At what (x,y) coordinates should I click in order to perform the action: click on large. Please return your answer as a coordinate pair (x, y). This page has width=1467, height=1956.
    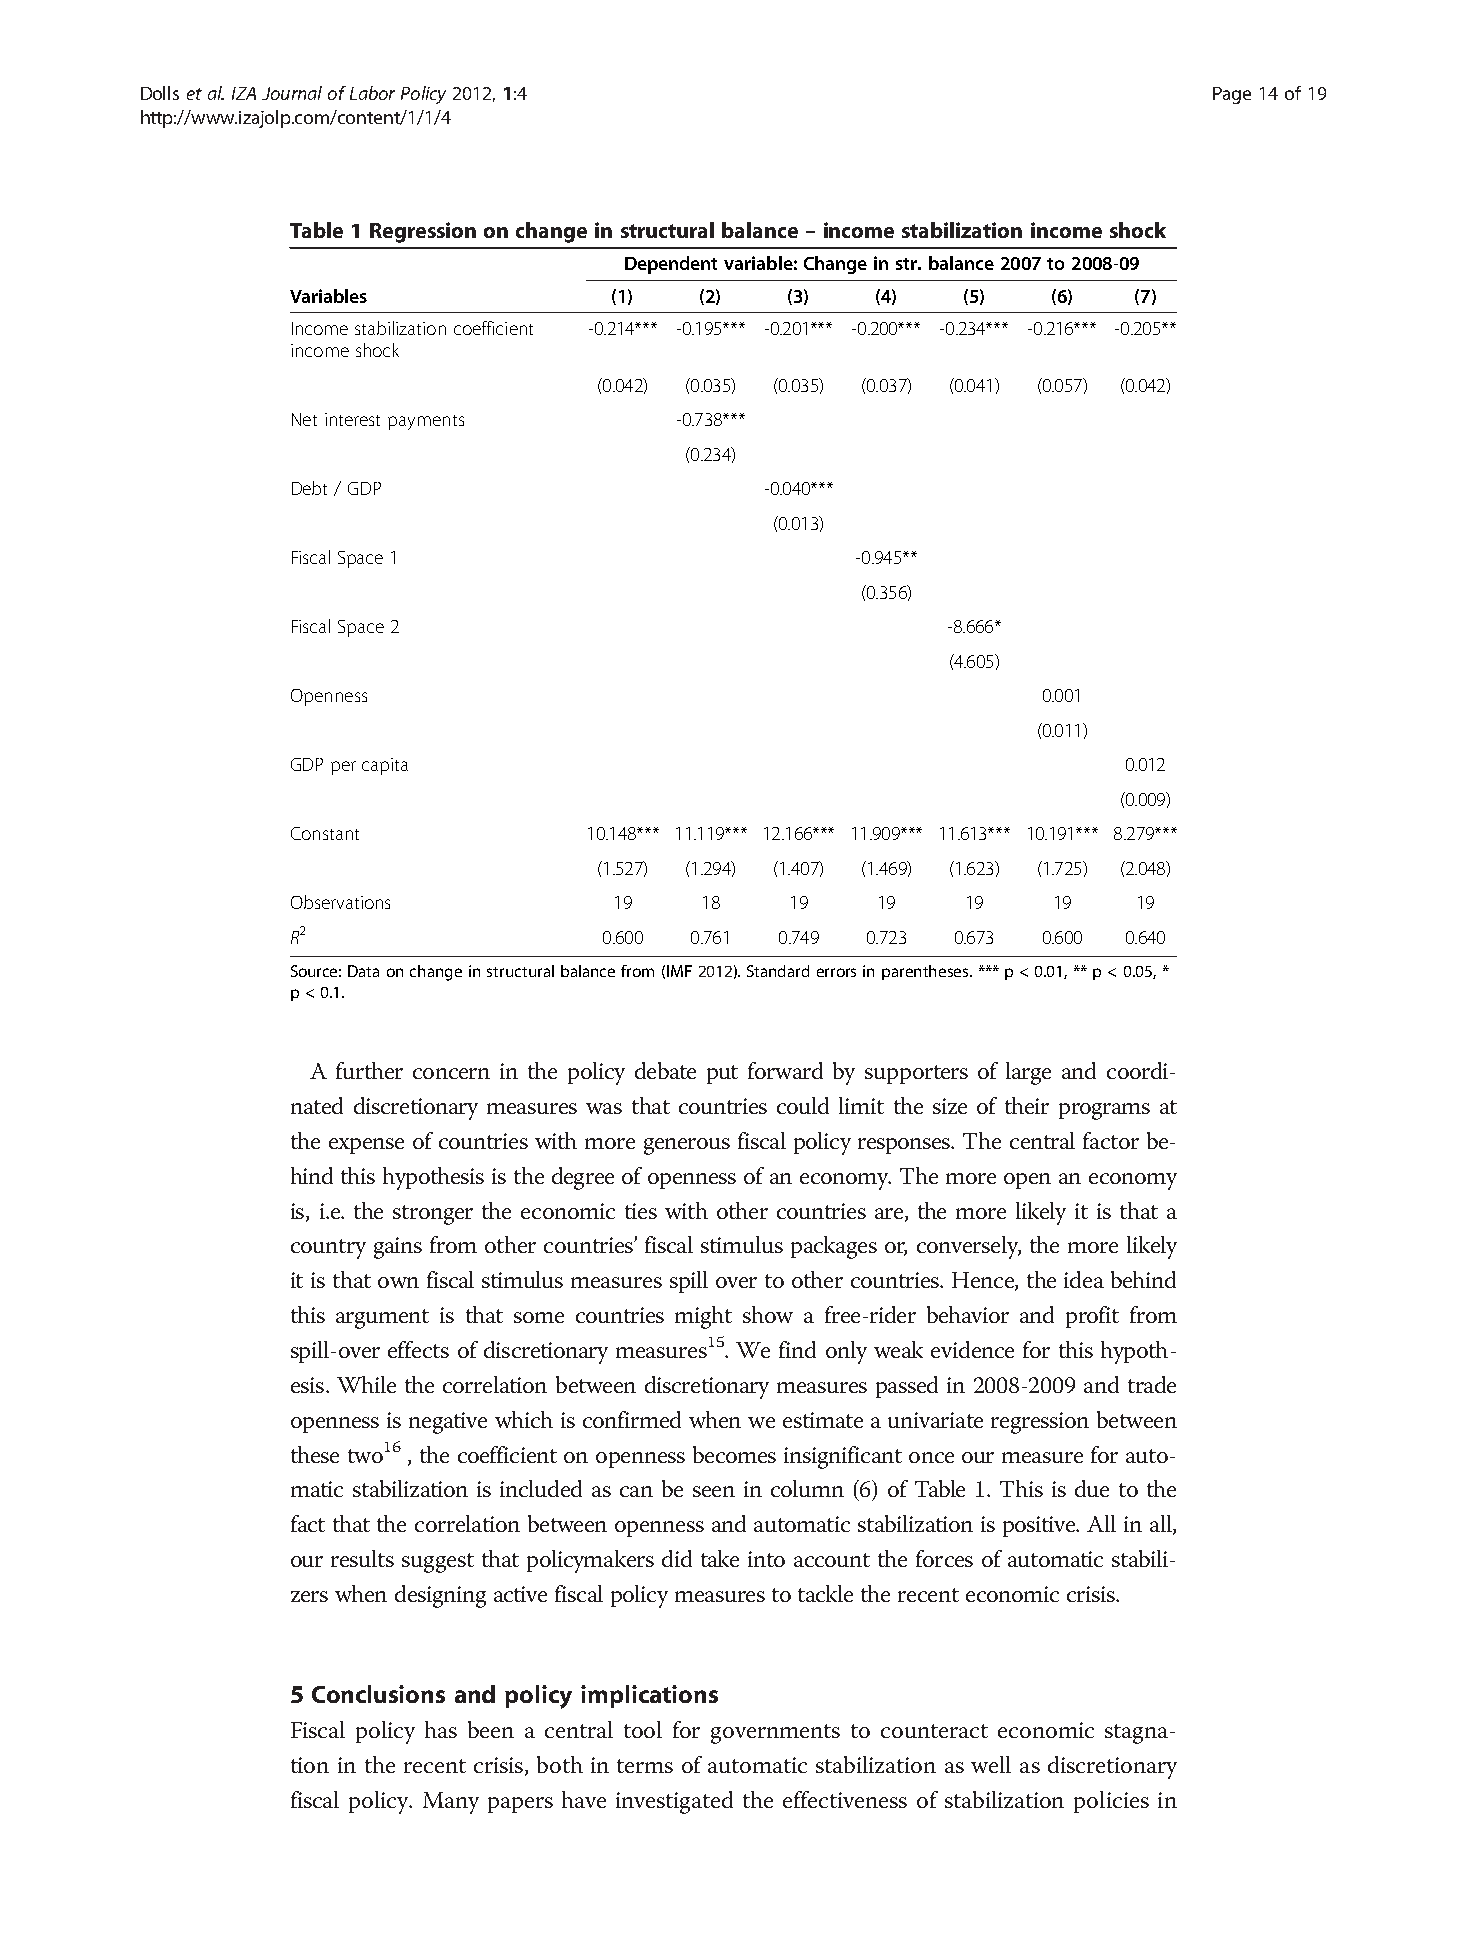
    Looking at the image, I should click on (1028, 1073).
